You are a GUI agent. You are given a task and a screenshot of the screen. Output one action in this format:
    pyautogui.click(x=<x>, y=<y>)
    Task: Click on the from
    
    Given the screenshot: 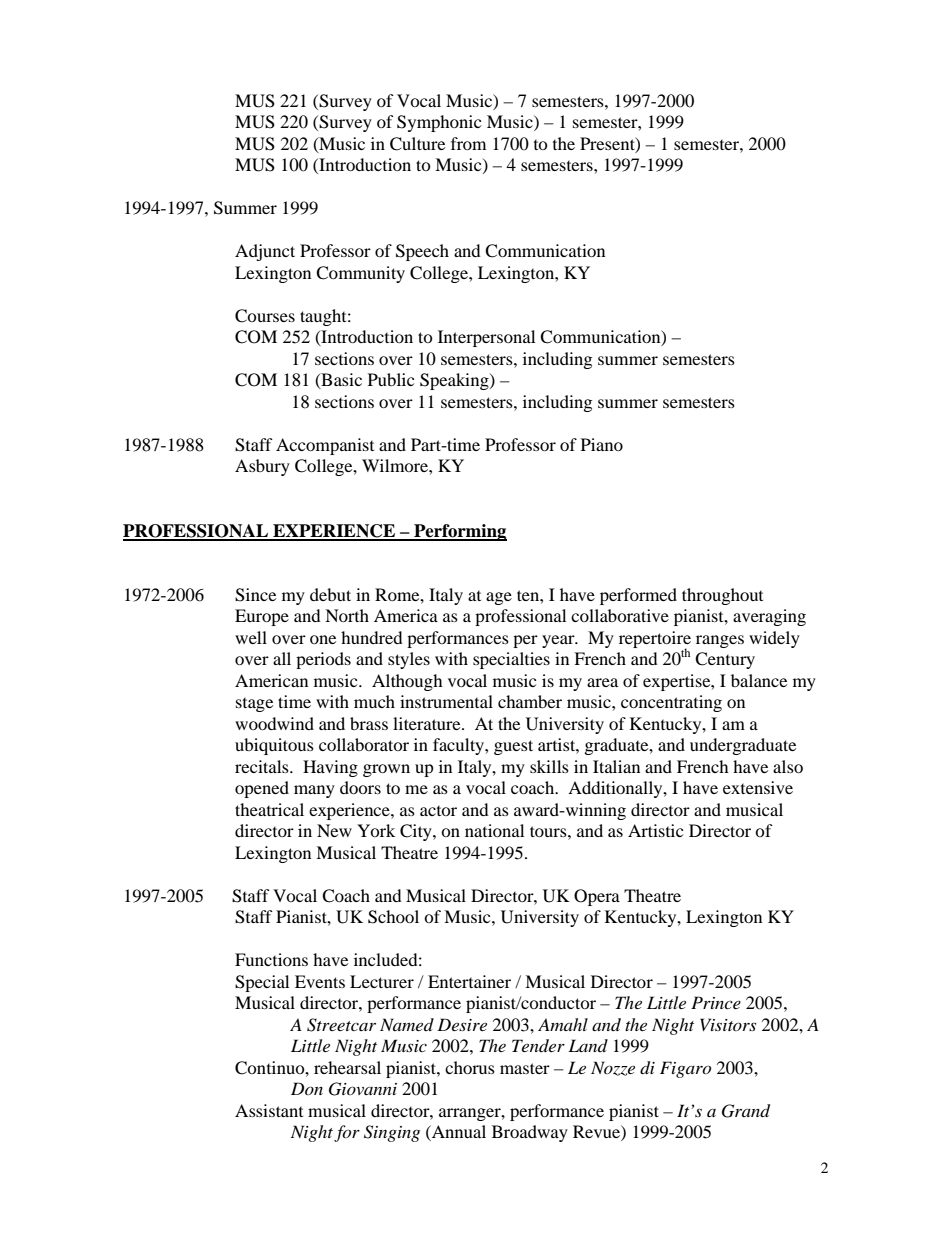 What is the action you would take?
    pyautogui.click(x=468, y=143)
